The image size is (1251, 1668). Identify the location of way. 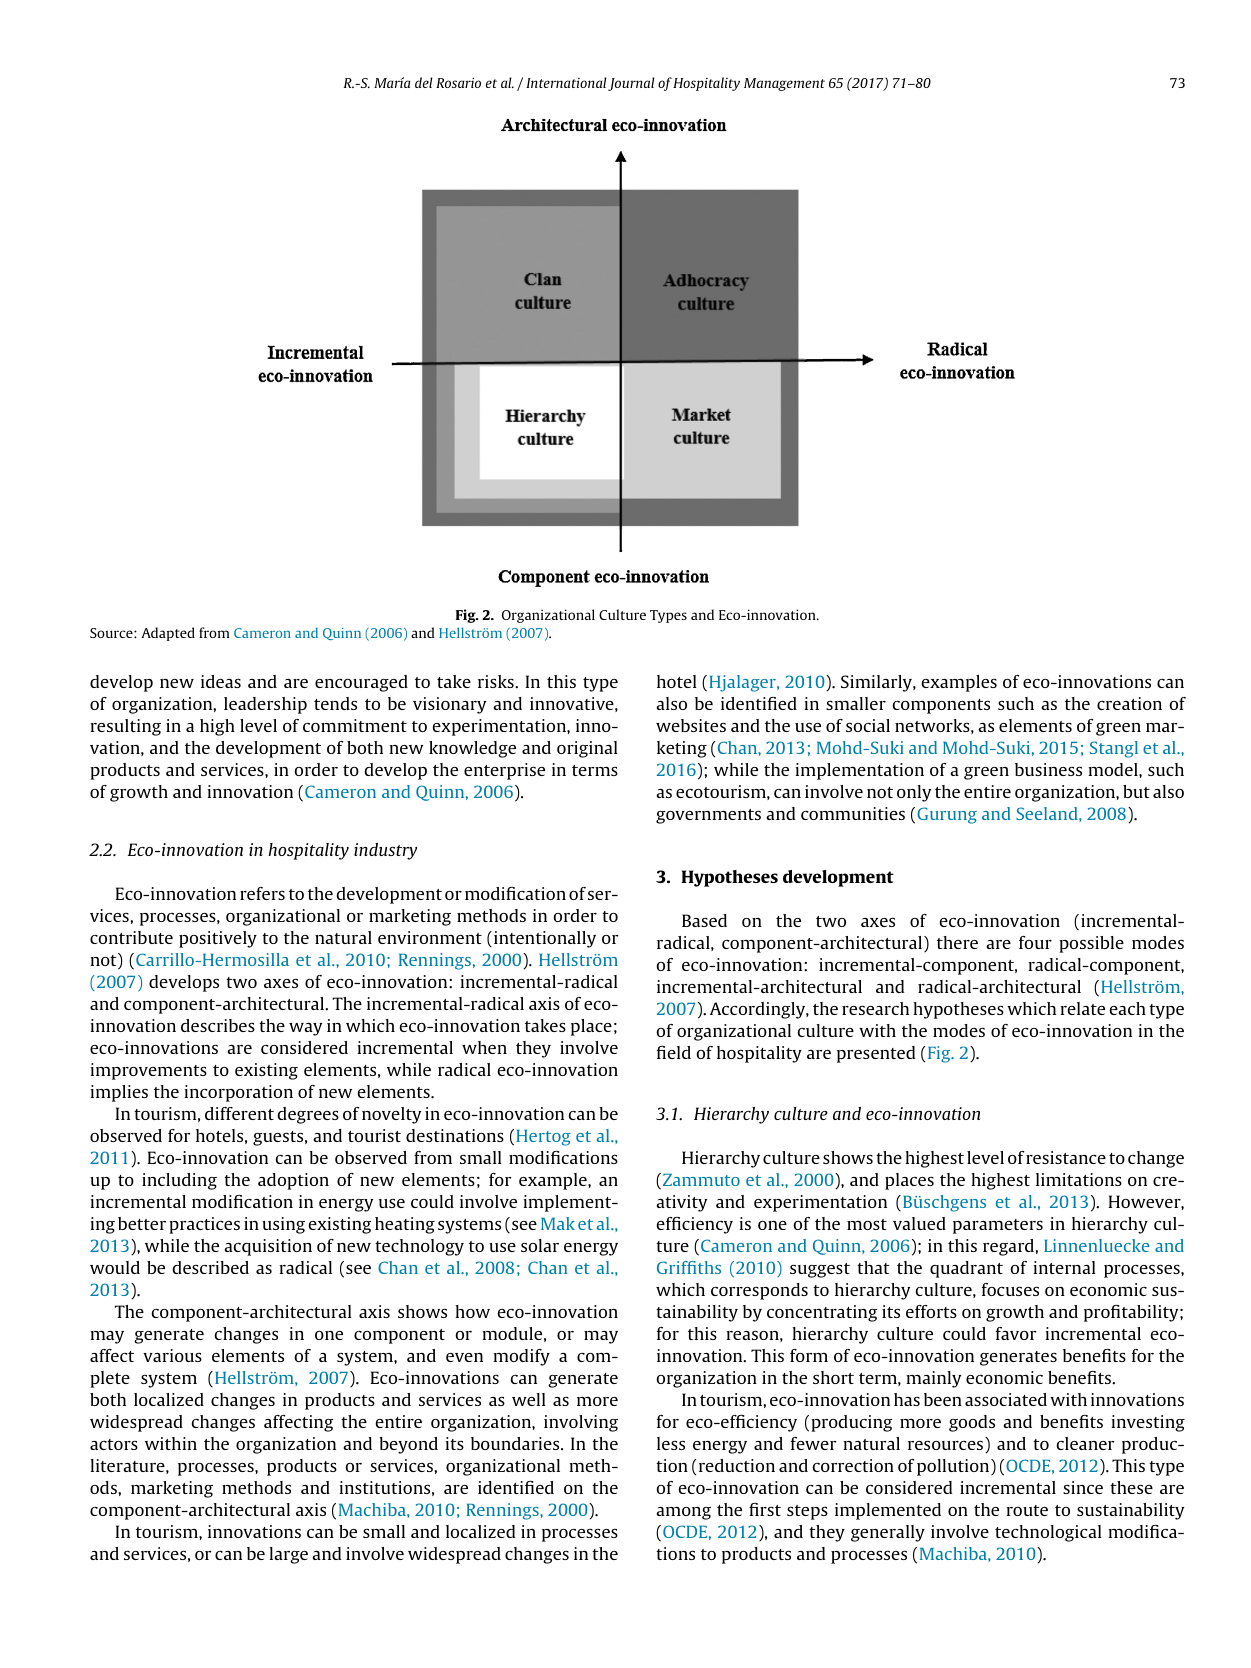
(305, 1029).
